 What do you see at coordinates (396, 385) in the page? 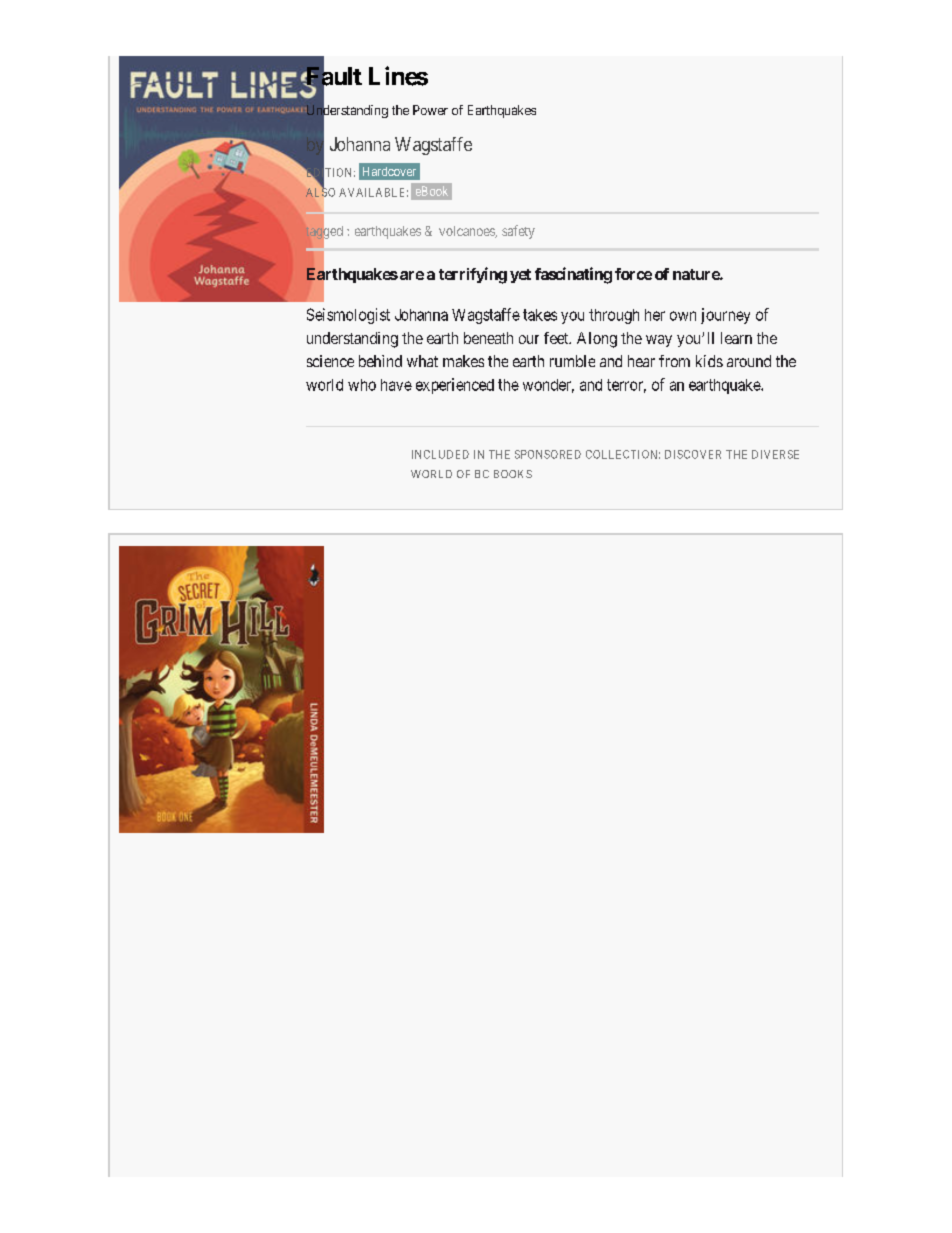
I see `have` at bounding box center [396, 385].
